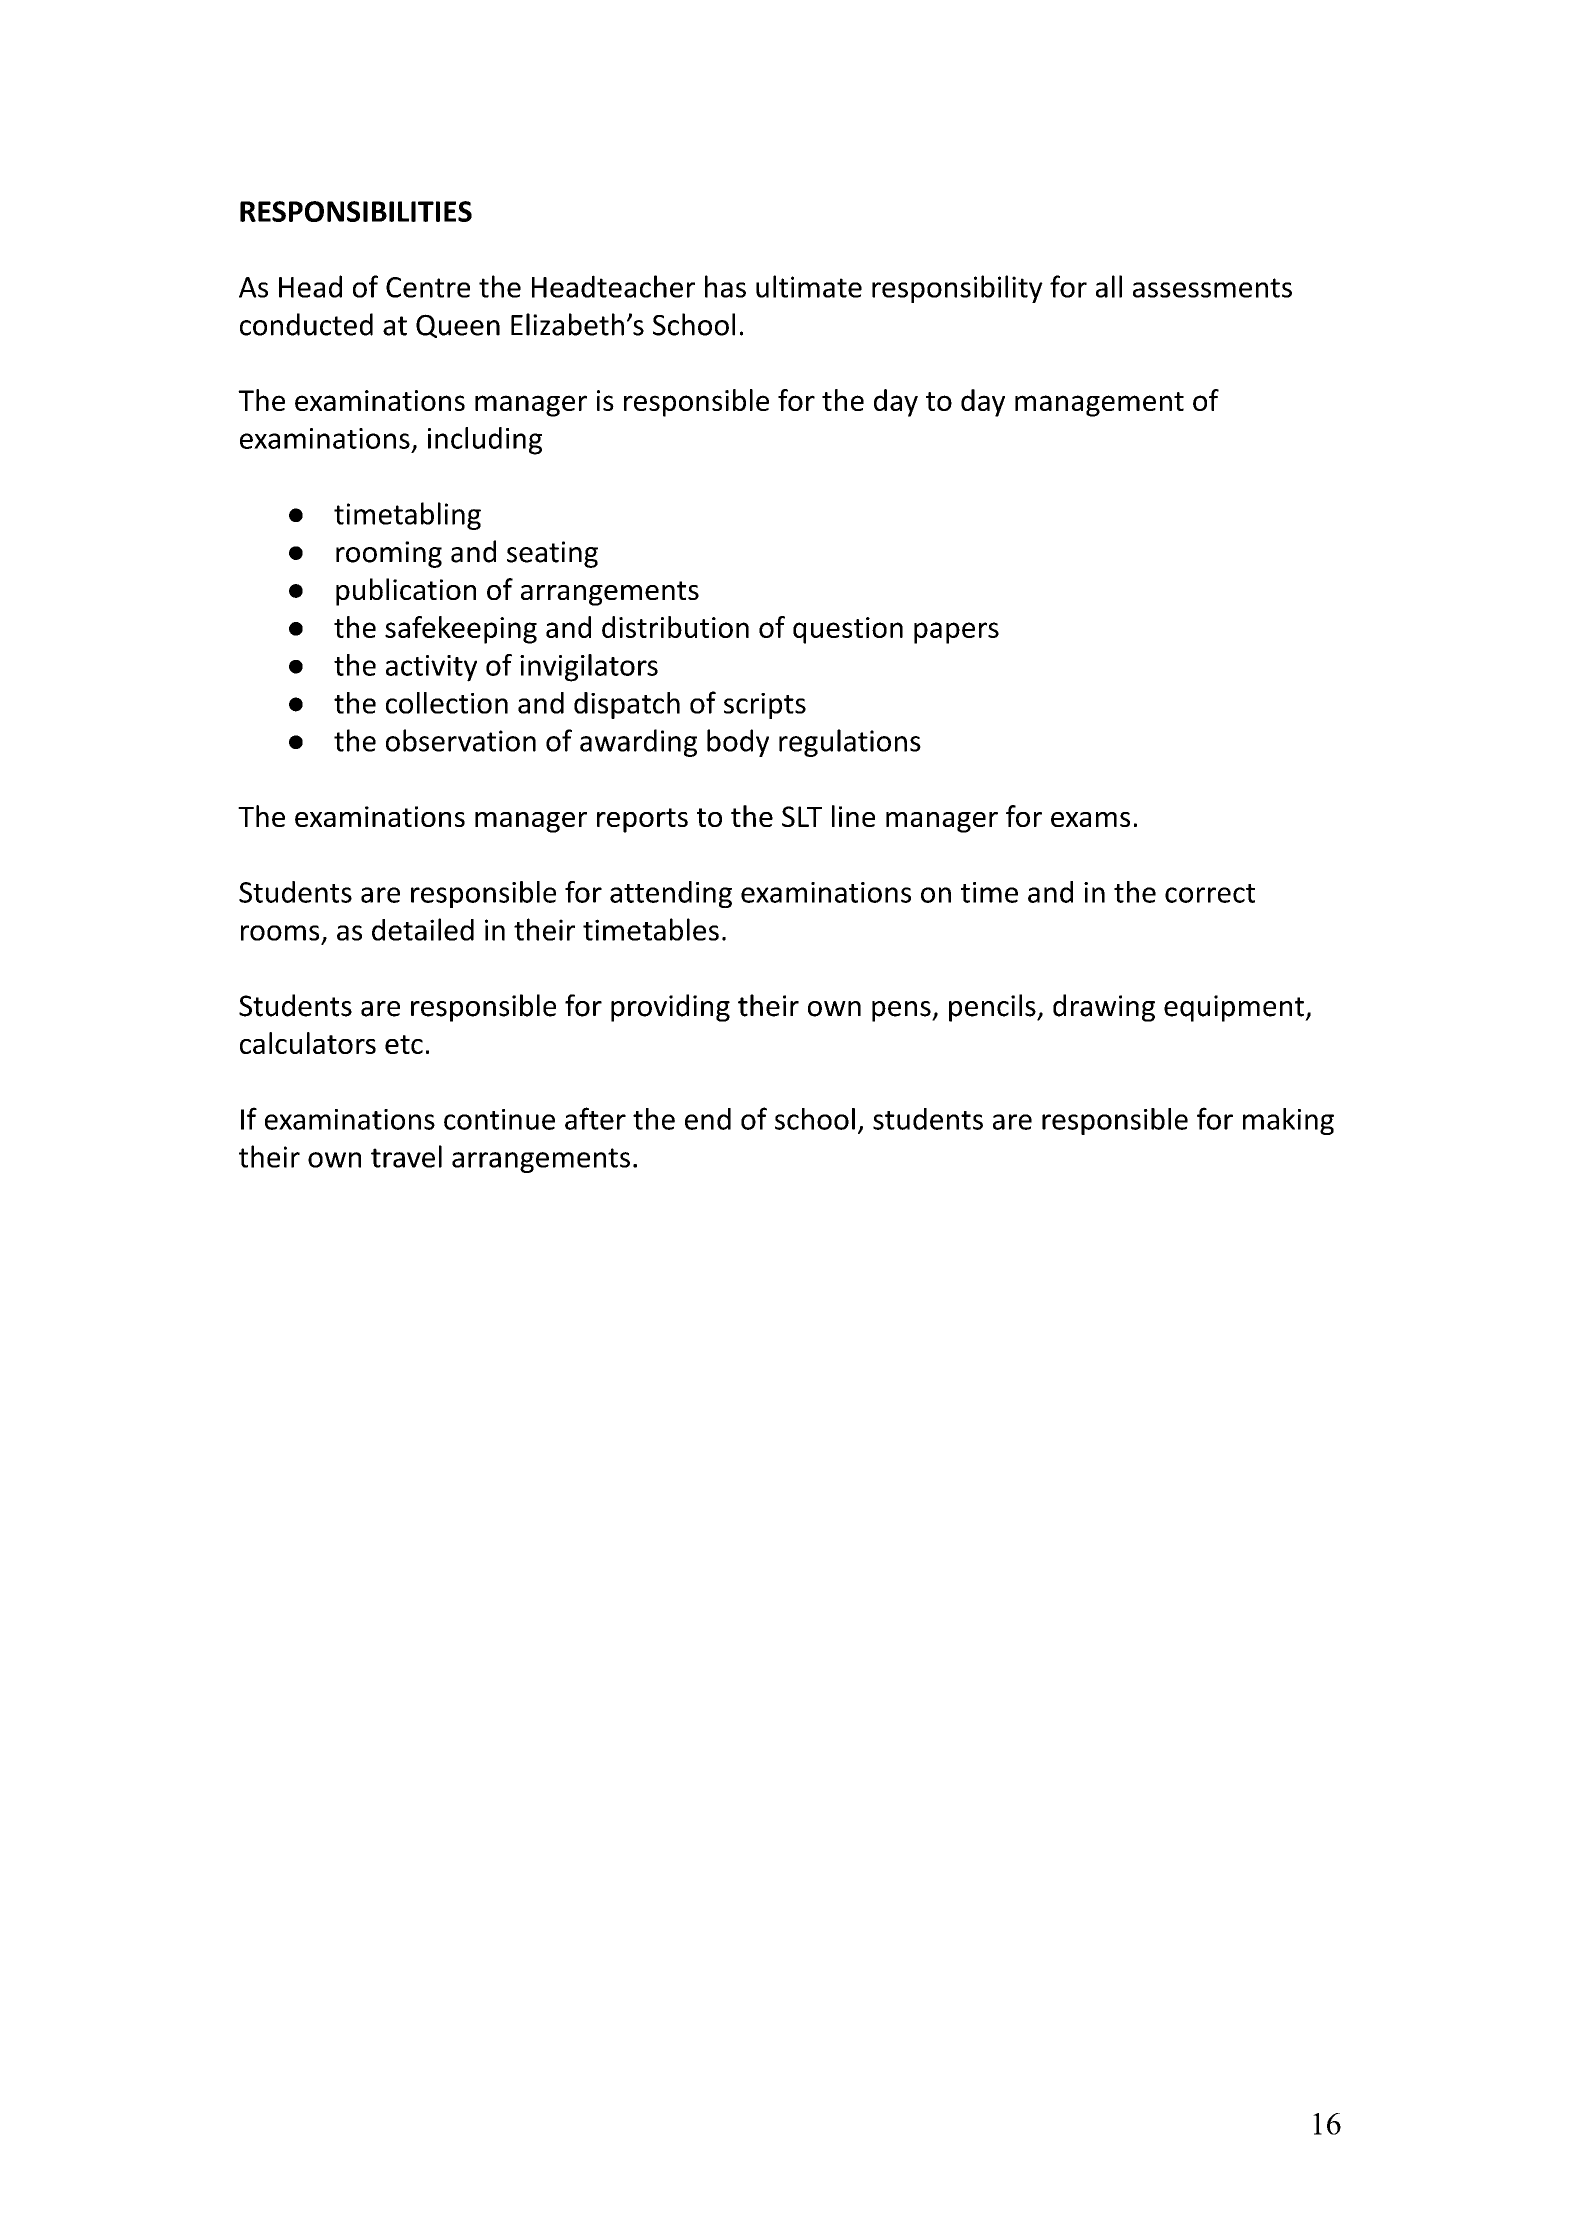  Describe the element at coordinates (809, 286) in the screenshot. I see `ultimate` at that location.
